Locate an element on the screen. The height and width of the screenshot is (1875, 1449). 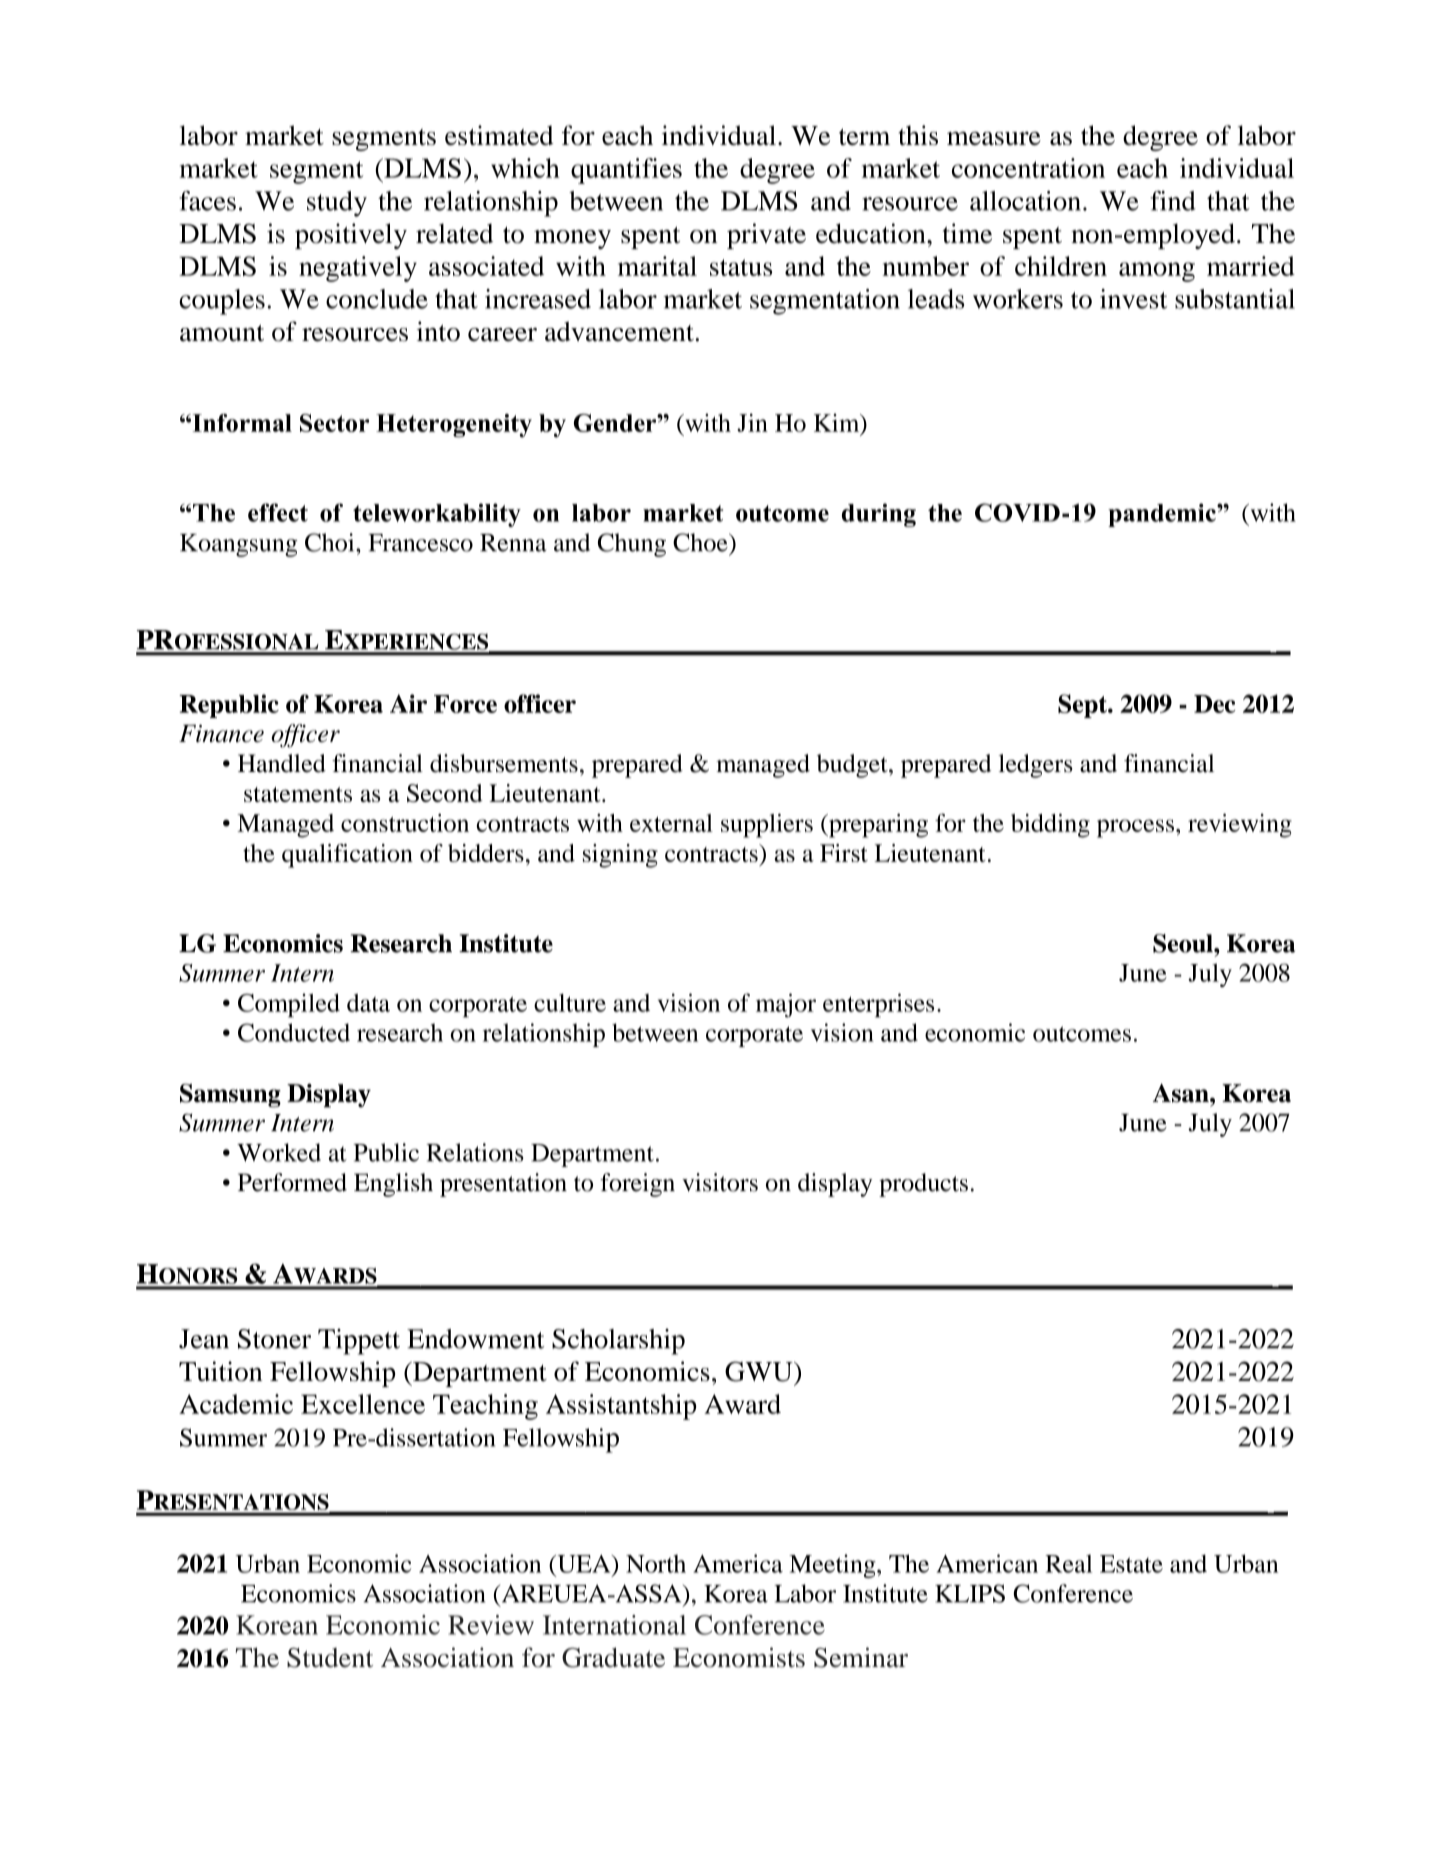
products is located at coordinates (923, 1185).
